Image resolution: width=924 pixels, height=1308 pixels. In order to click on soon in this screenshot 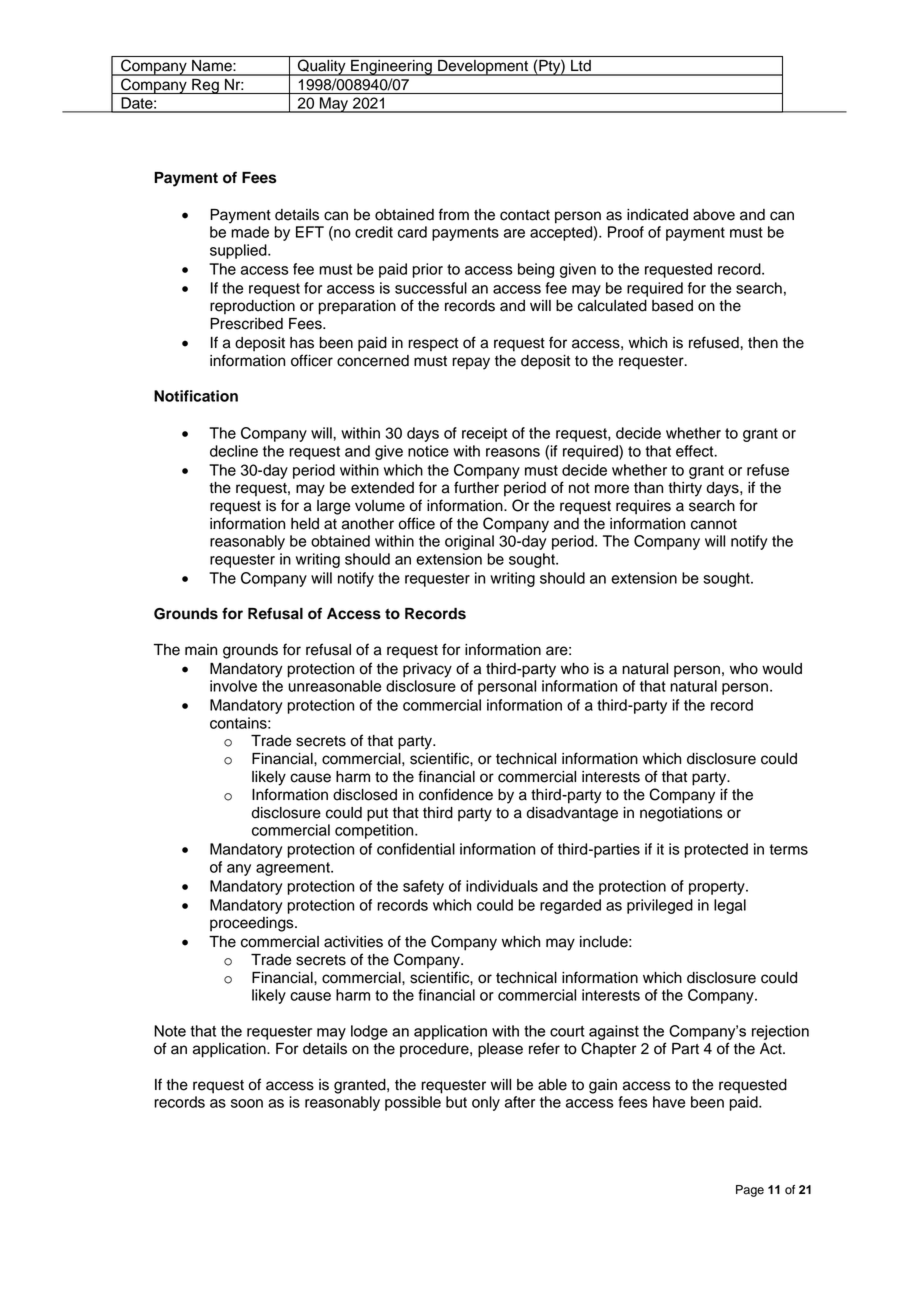, I will do `click(247, 1103)`.
